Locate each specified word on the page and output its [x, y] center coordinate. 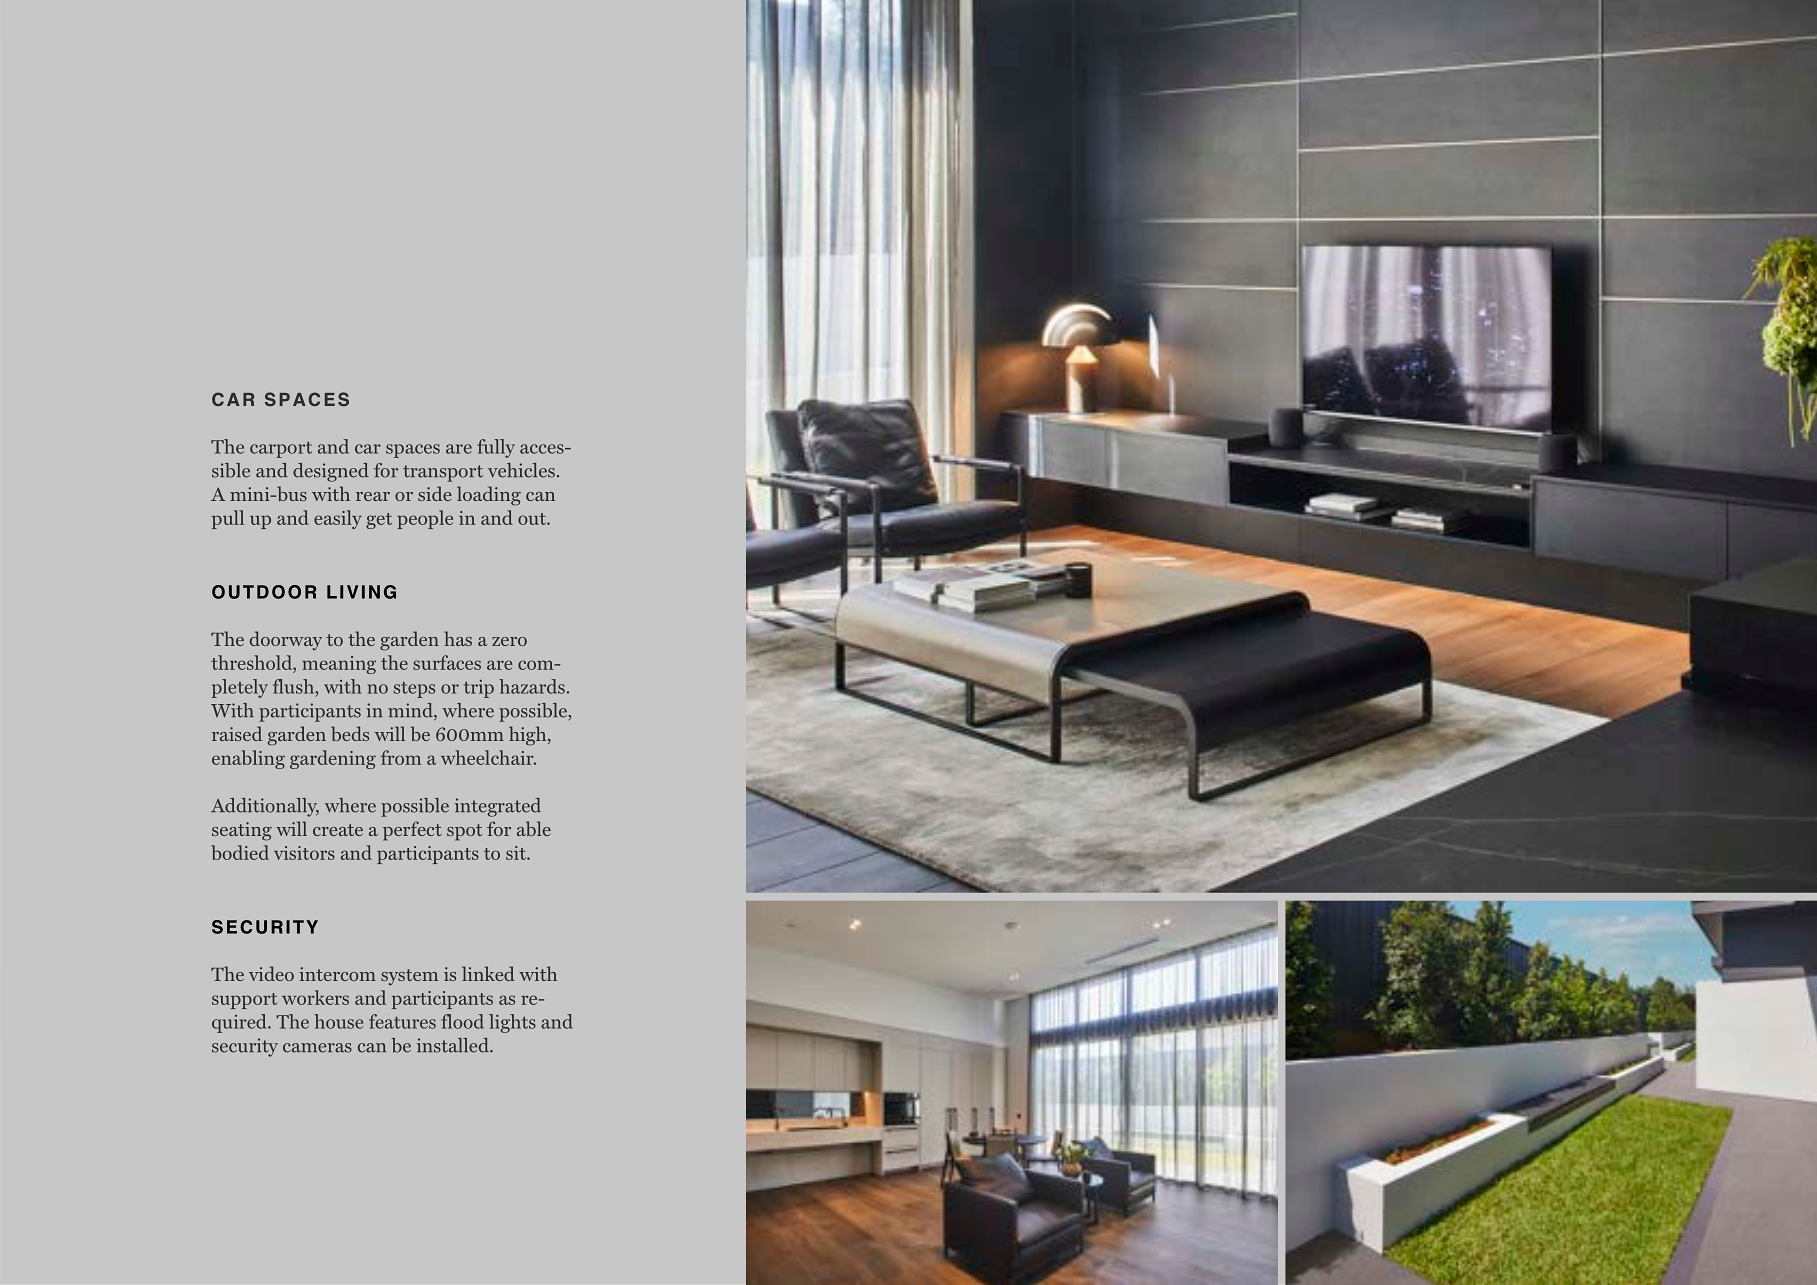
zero [509, 641]
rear [373, 496]
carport [281, 450]
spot [464, 832]
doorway [286, 641]
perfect [412, 831]
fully [496, 448]
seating [242, 831]
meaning [339, 665]
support [244, 1001]
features [402, 1021]
